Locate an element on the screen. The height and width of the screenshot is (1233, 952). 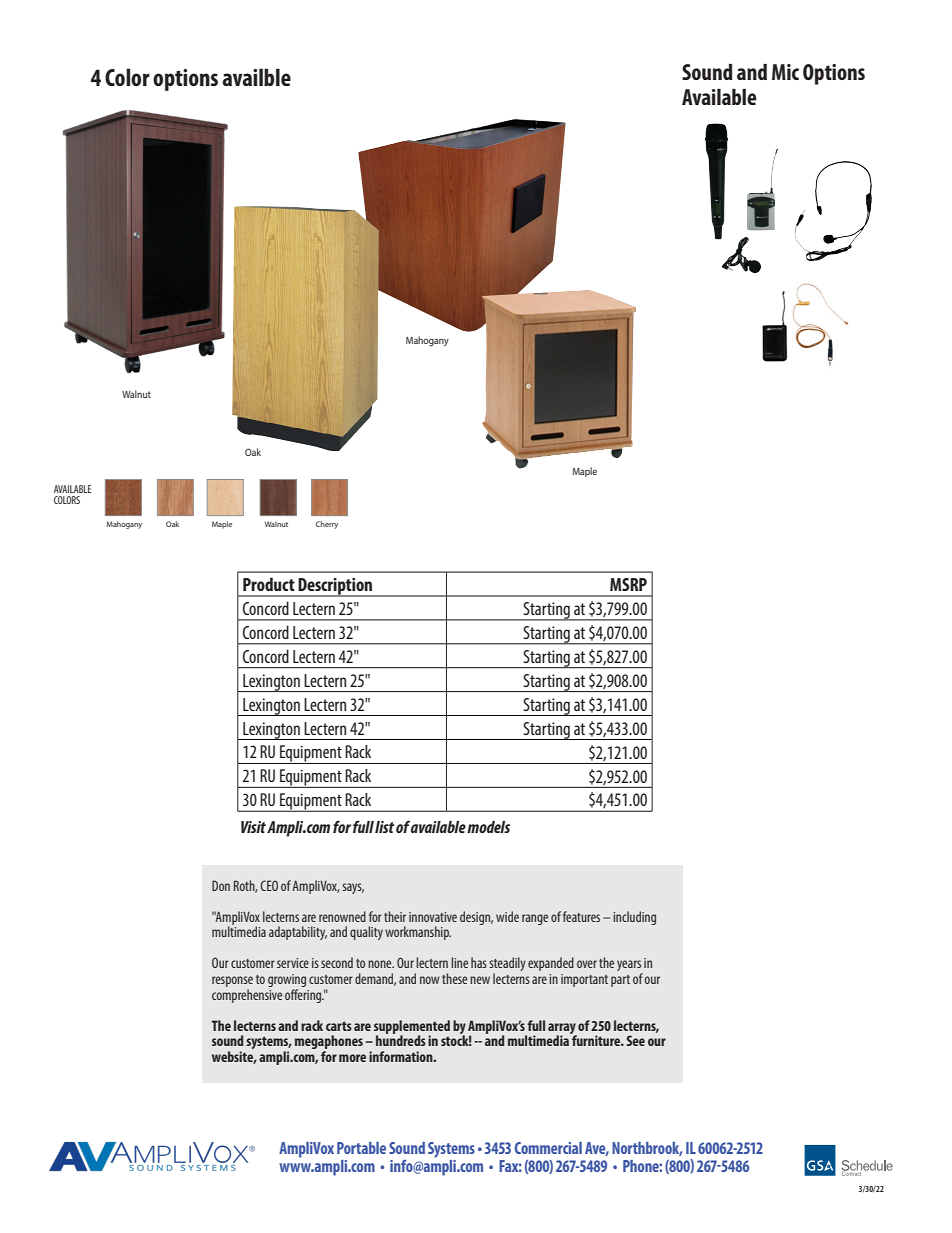
availble is located at coordinates (256, 77).
